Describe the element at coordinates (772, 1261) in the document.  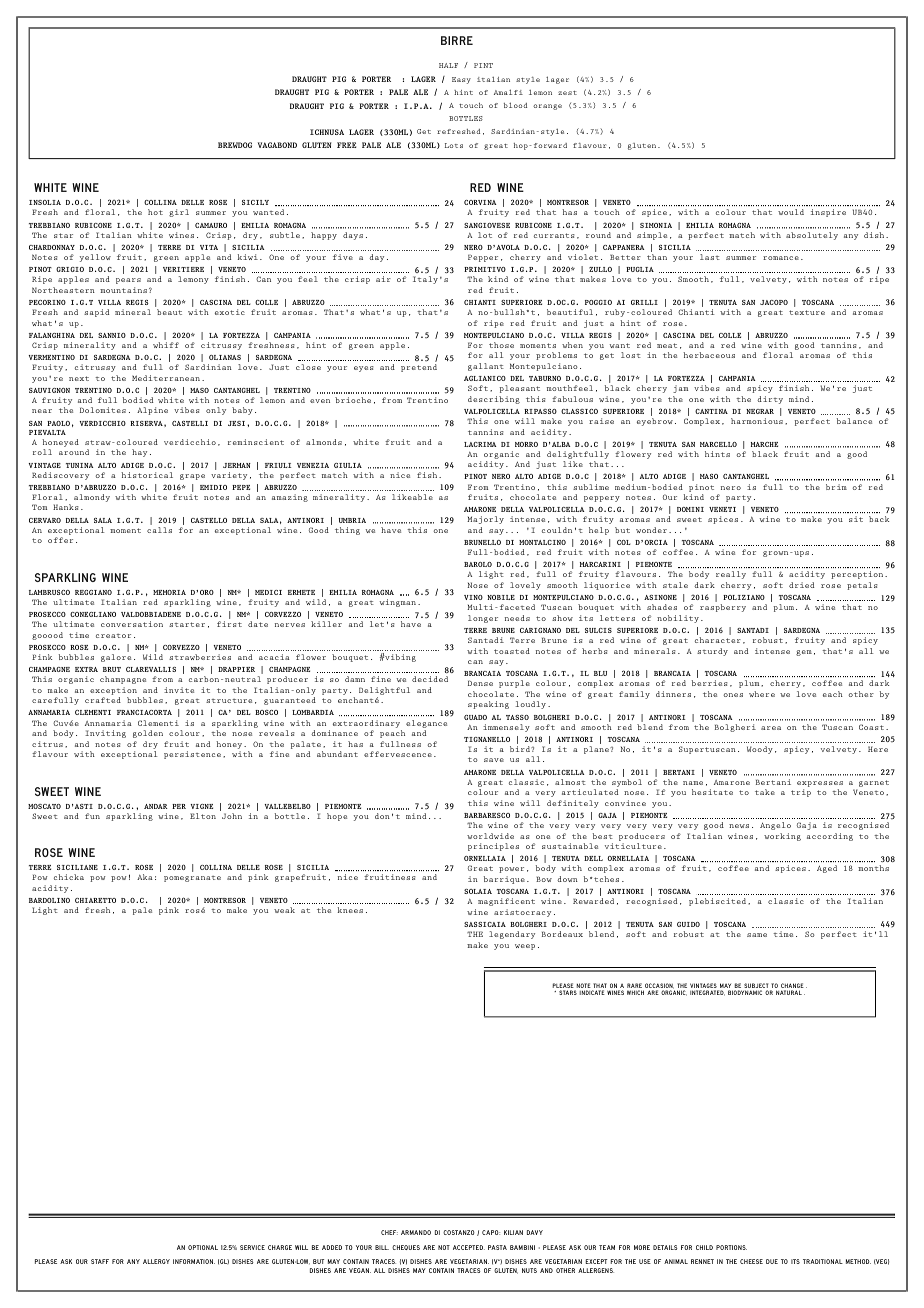
I see `DUE` at that location.
